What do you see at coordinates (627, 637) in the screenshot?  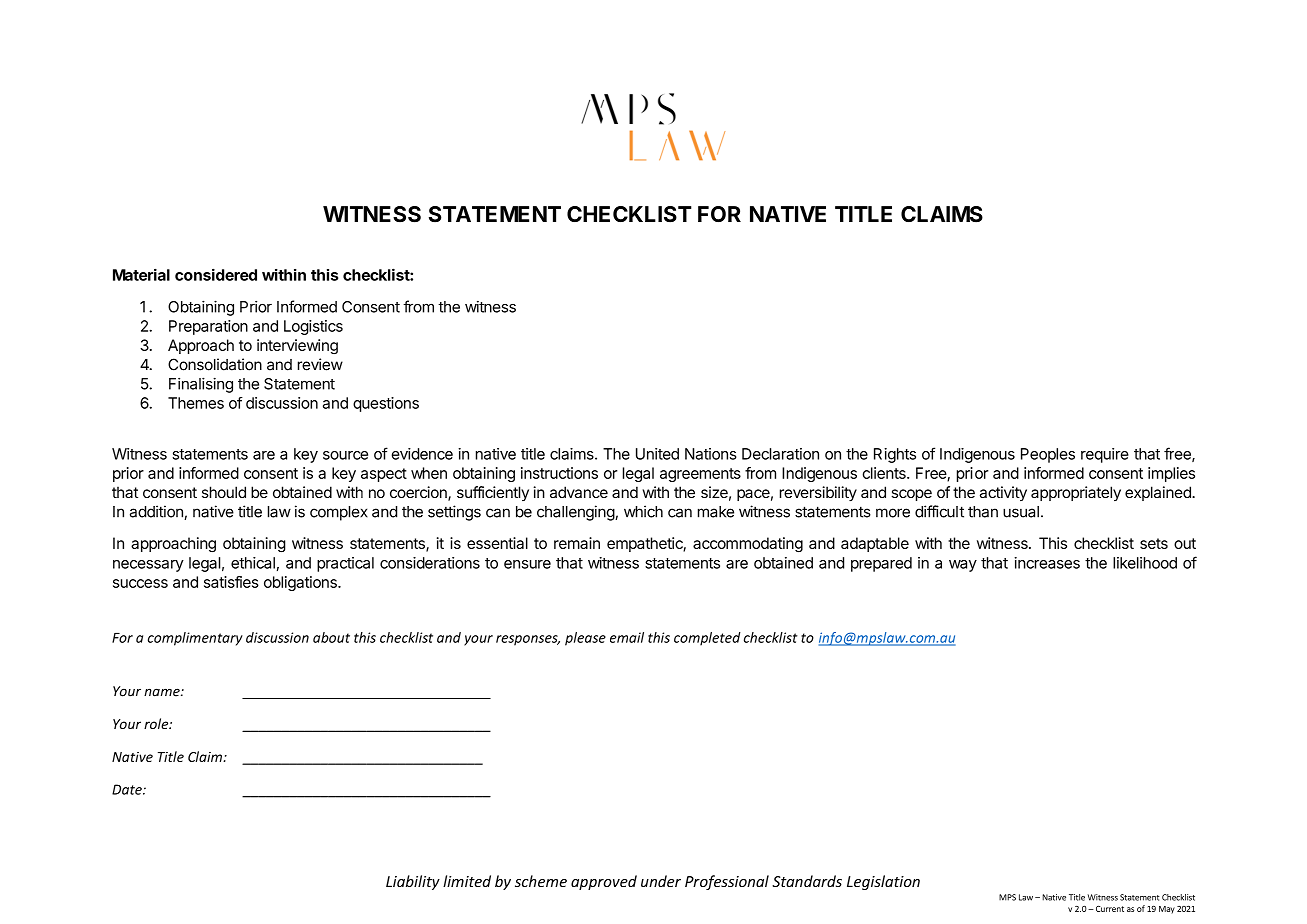 I see `email` at bounding box center [627, 637].
